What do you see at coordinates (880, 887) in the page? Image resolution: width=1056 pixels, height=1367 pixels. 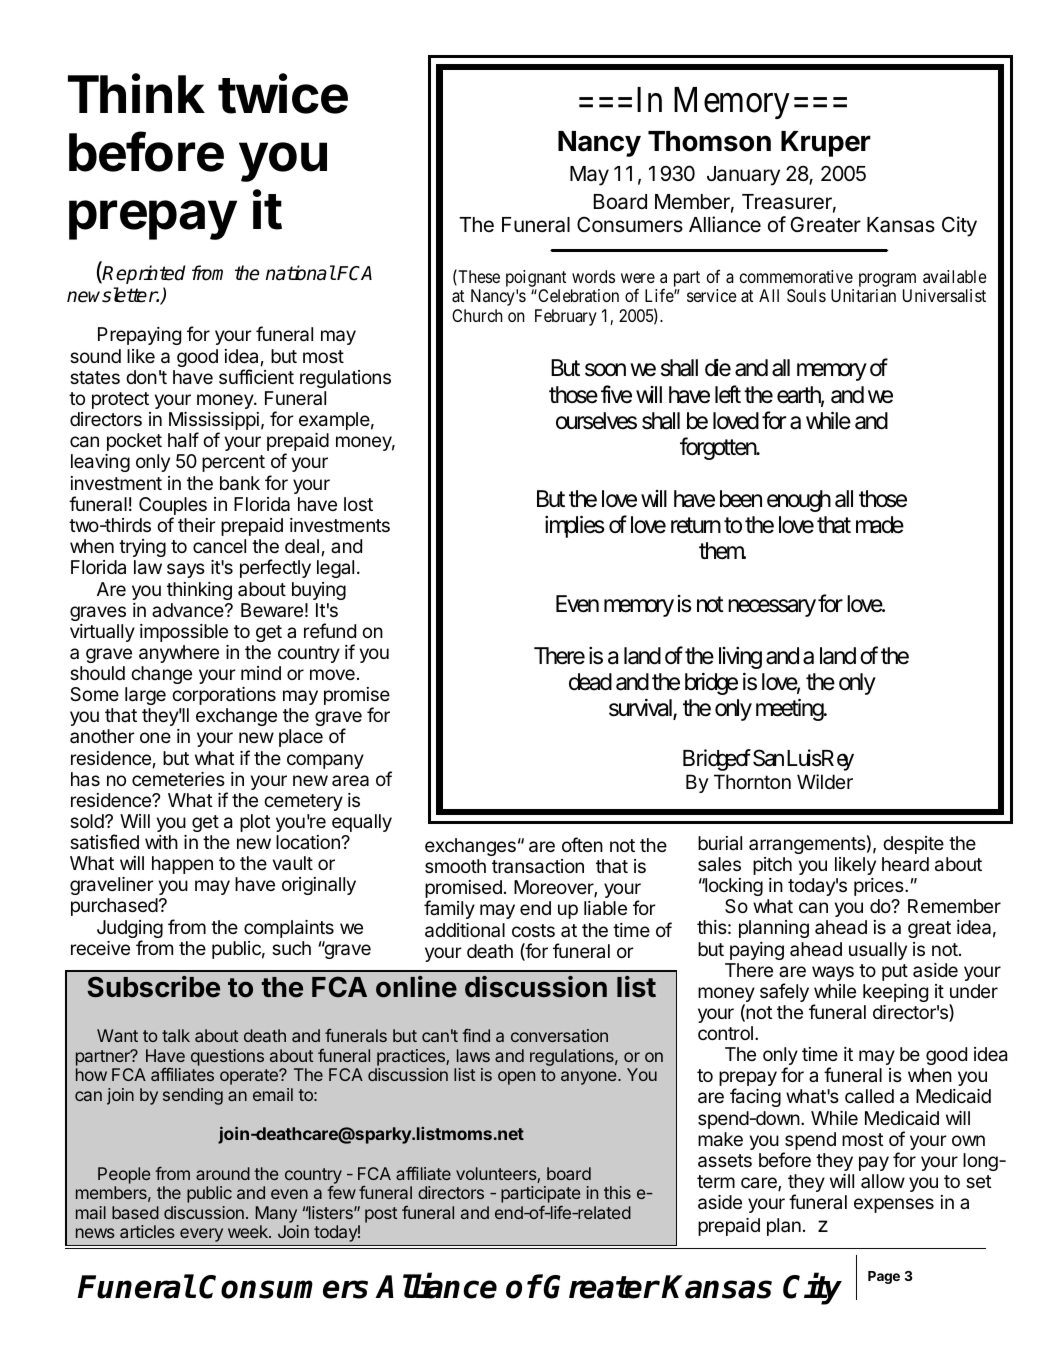 I see `prices` at bounding box center [880, 887].
